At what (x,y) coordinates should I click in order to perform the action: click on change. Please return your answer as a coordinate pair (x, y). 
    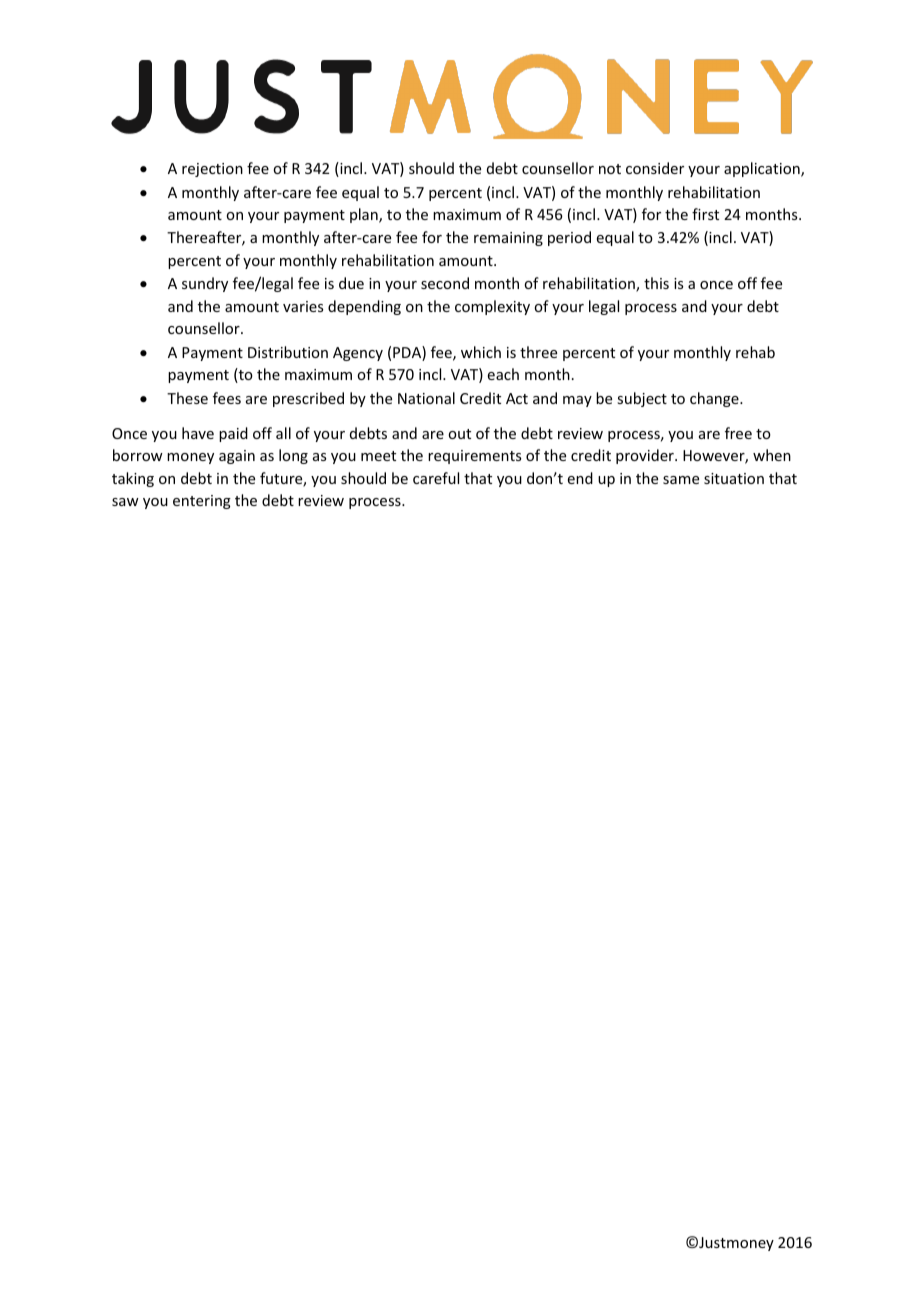
    Looking at the image, I should click on (715, 399).
